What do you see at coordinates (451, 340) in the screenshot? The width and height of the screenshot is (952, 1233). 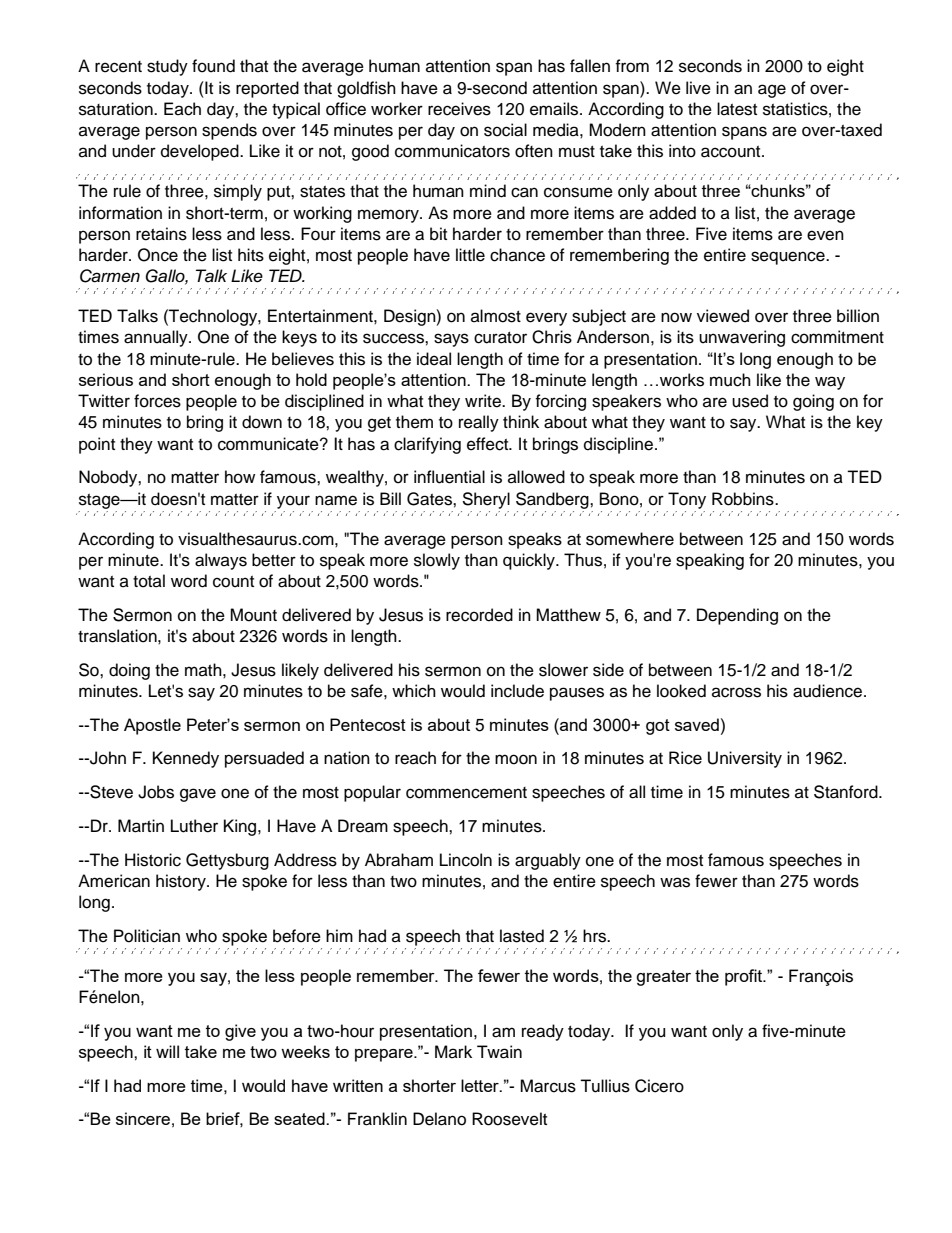 I see `says` at bounding box center [451, 340].
